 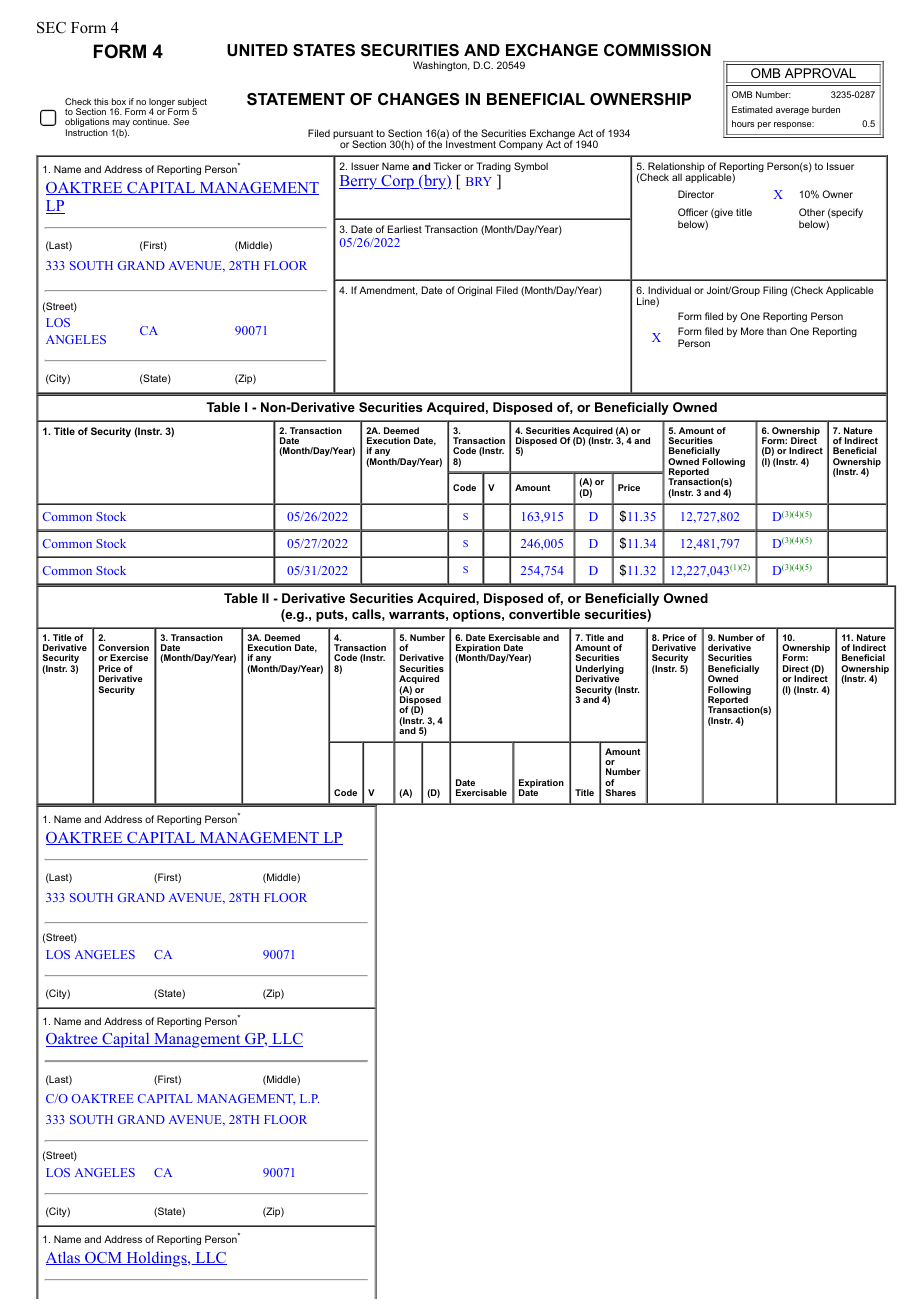 I want to click on than, so click(x=777, y=331).
